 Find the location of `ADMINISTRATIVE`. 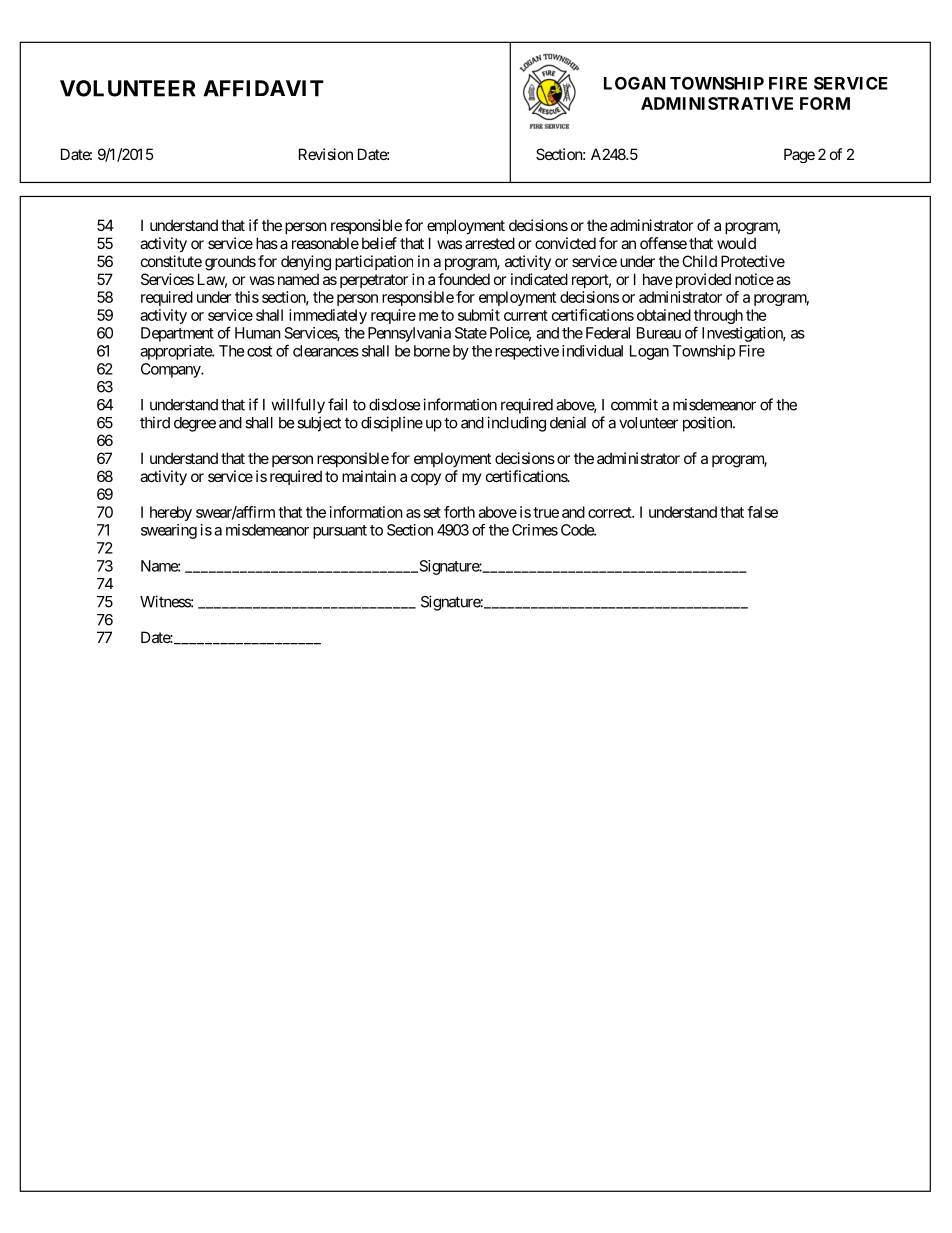

ADMINISTRATIVE is located at coordinates (717, 103).
